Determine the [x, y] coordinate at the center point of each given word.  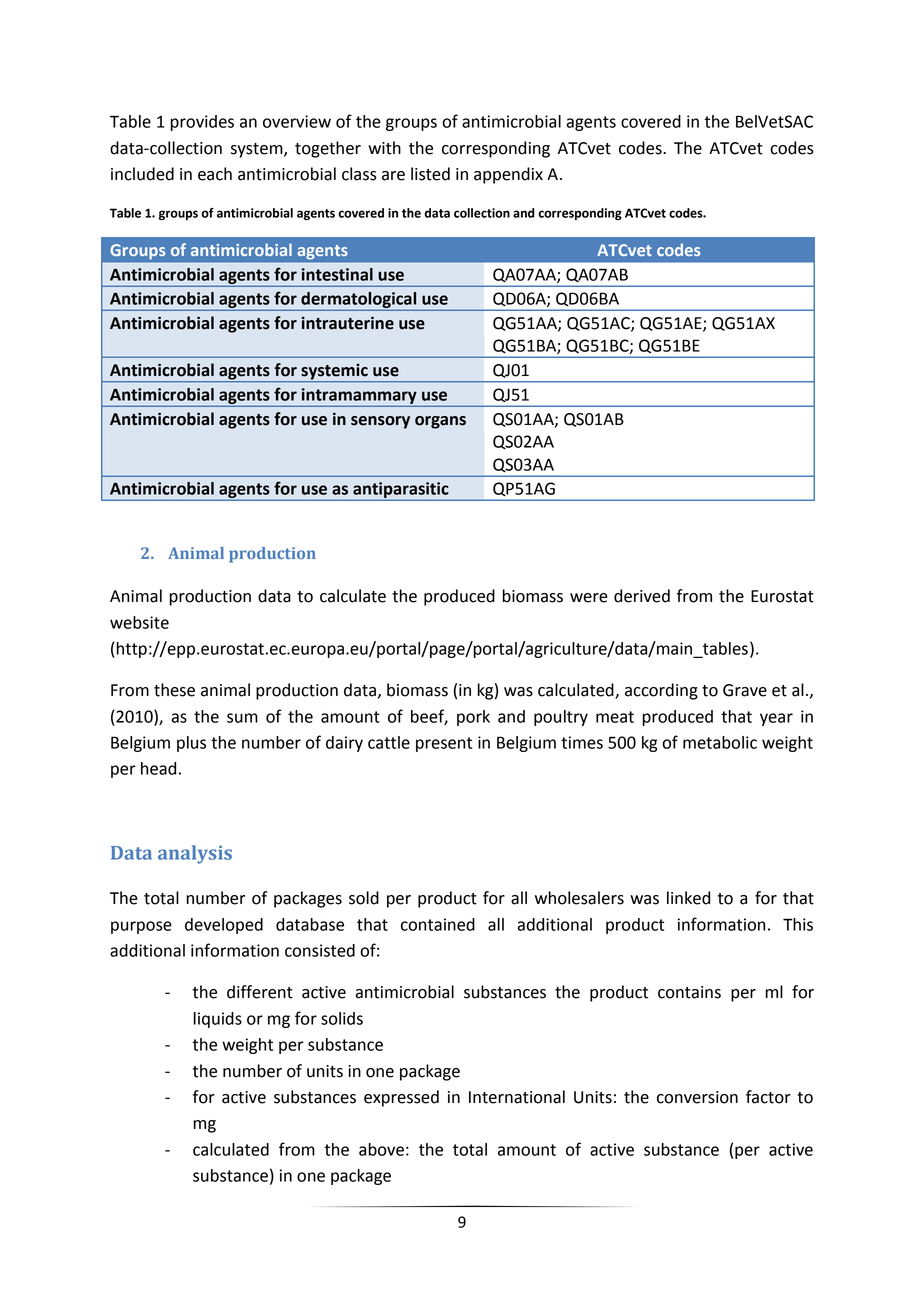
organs [440, 422]
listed [430, 174]
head [158, 768]
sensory [380, 422]
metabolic [720, 742]
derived [642, 596]
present [444, 744]
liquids [218, 1020]
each [215, 174]
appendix [508, 175]
